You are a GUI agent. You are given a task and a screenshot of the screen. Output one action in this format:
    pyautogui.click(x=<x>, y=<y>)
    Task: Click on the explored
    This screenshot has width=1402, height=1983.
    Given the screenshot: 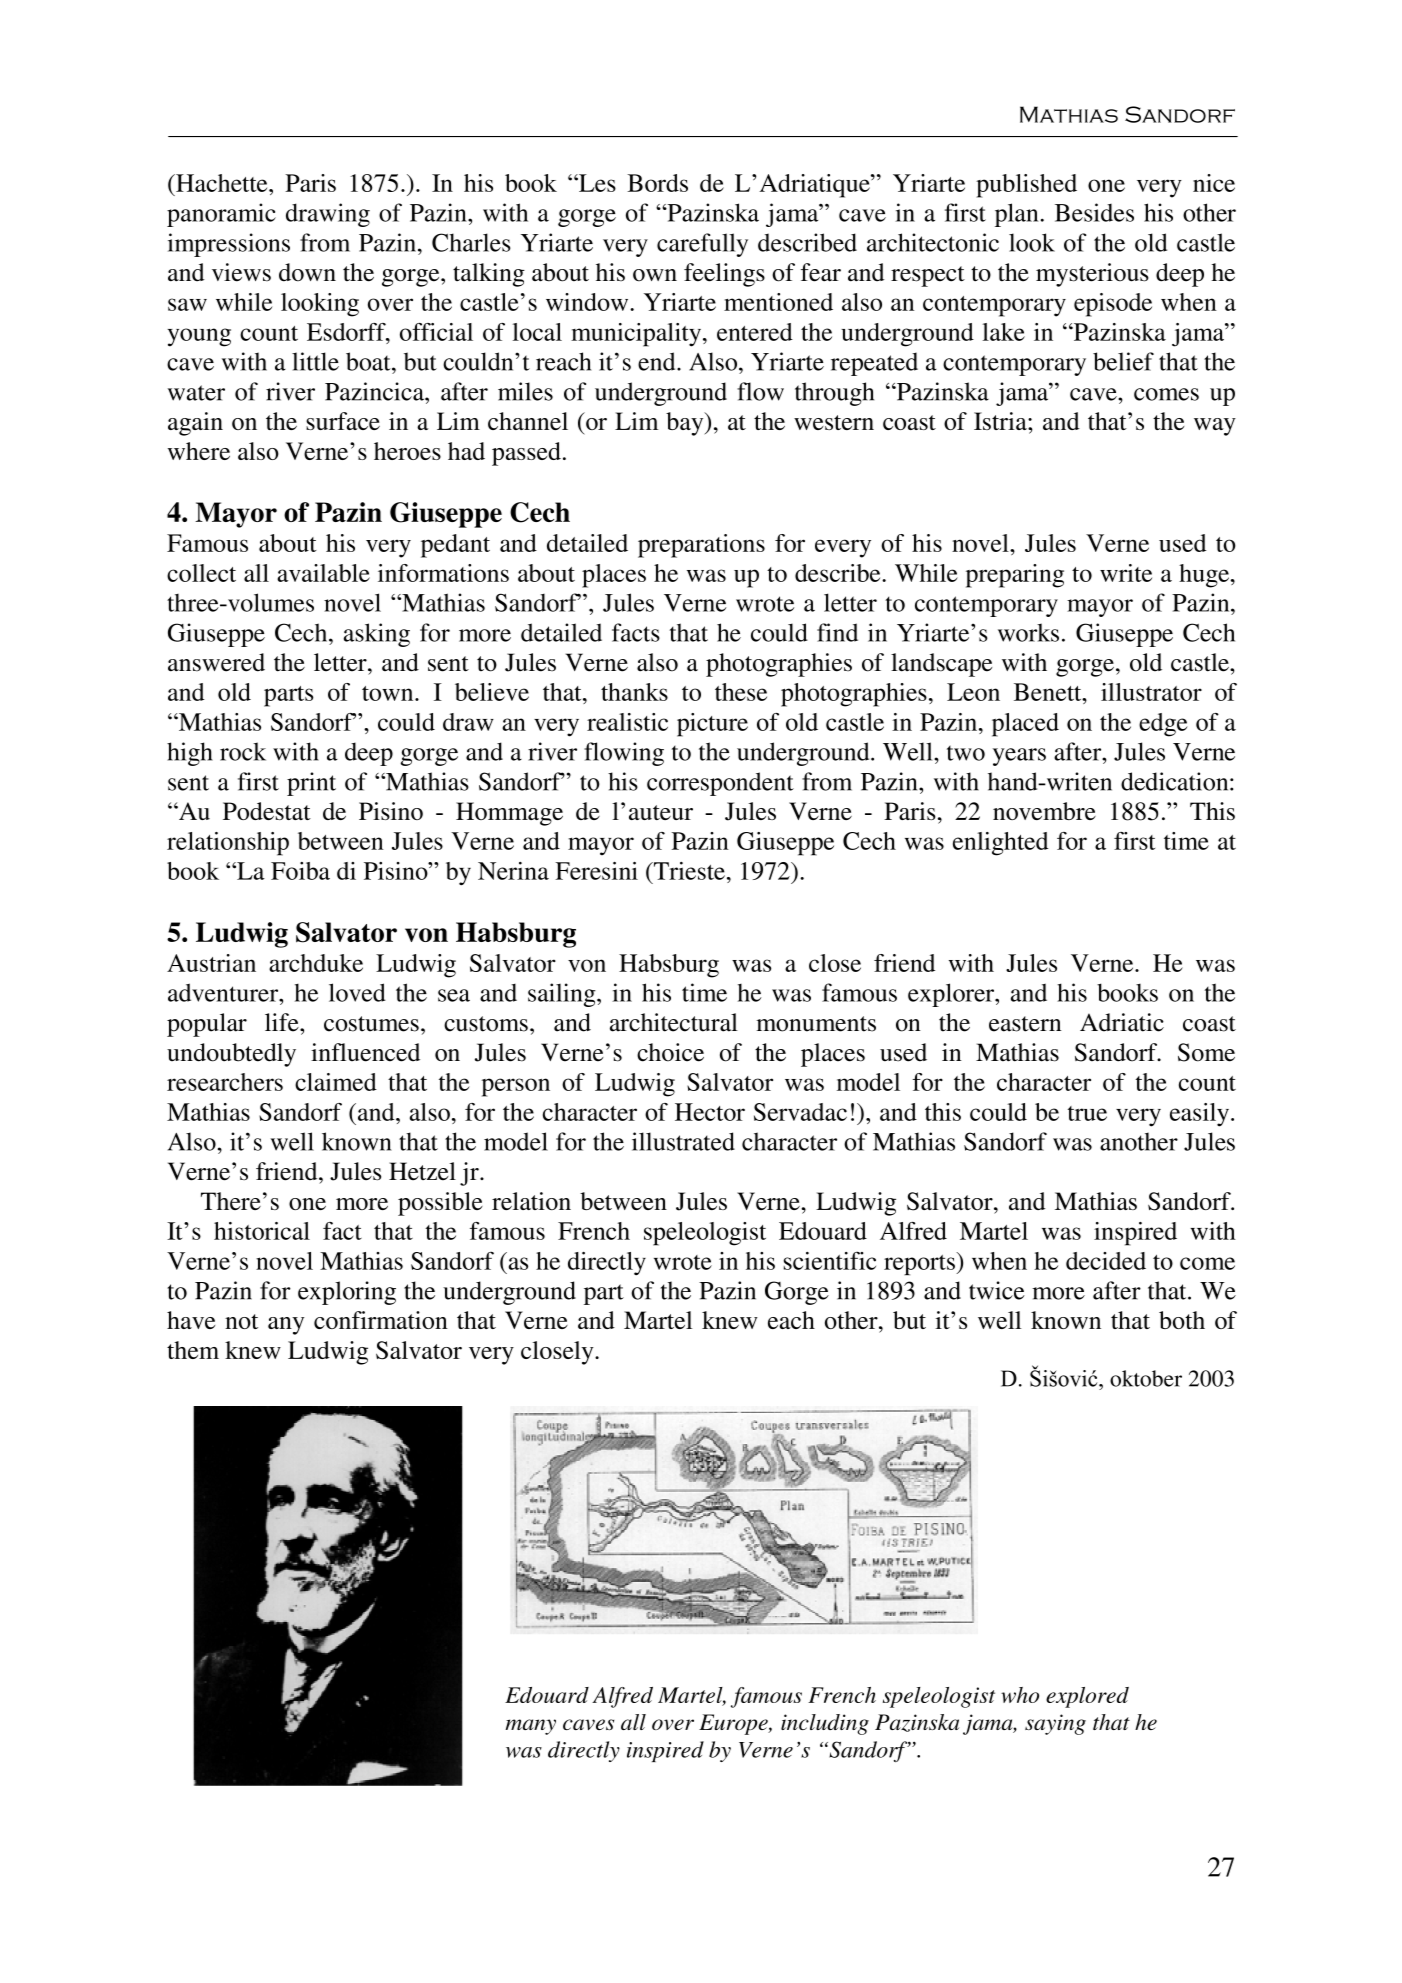 What is the action you would take?
    pyautogui.click(x=1087, y=1697)
